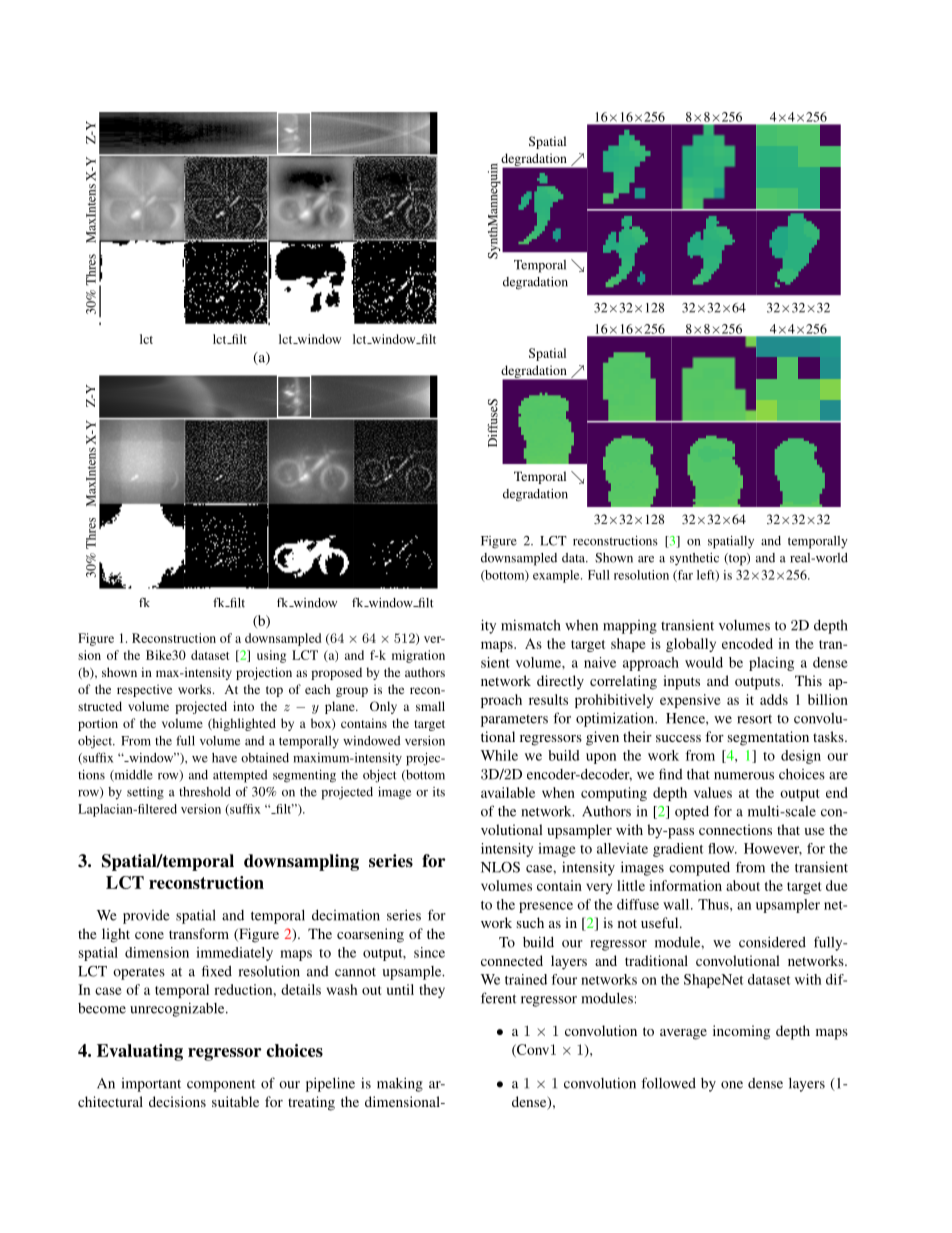  I want to click on segmentation, so click(768, 738).
